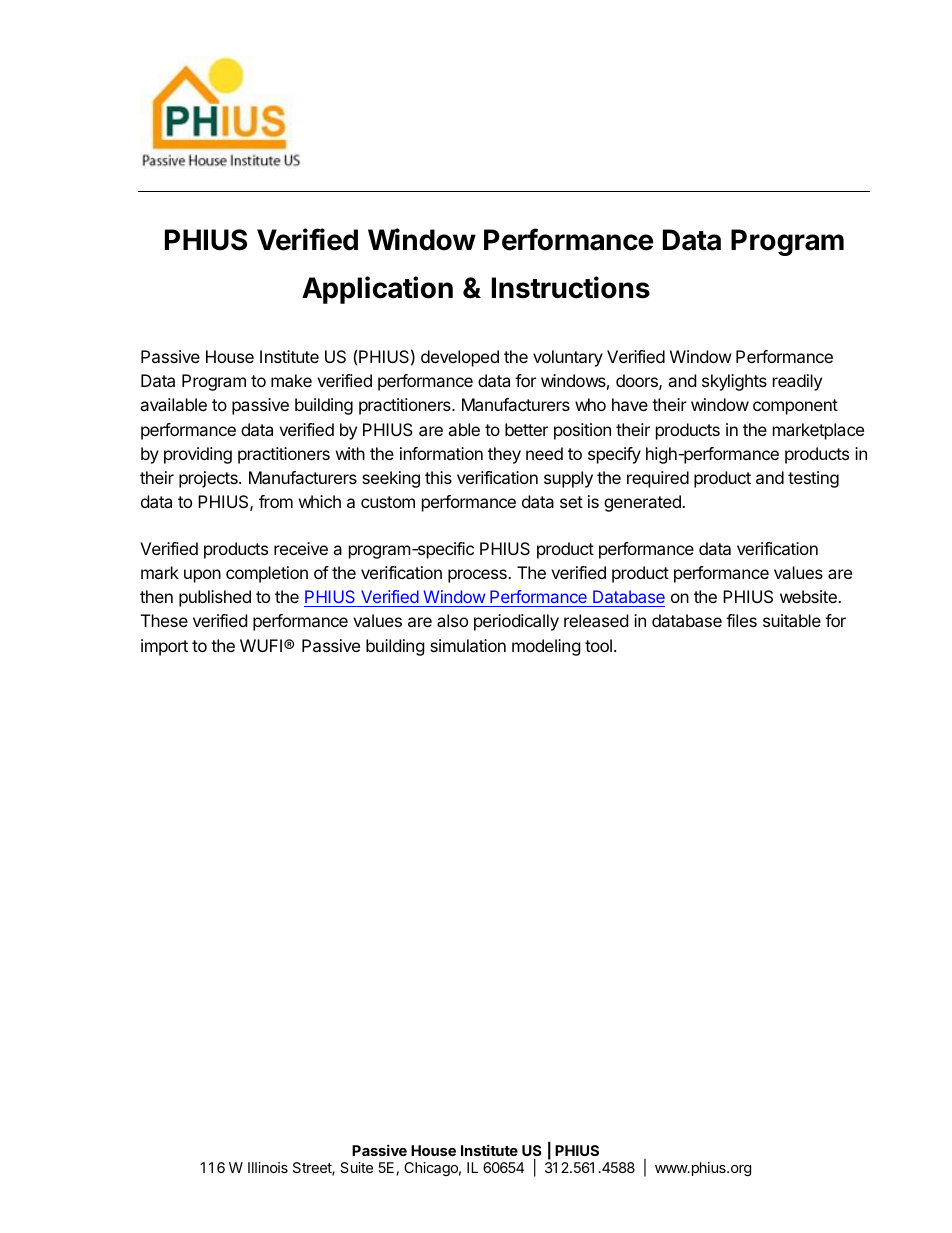  Describe the element at coordinates (598, 645) in the screenshot. I see `tool` at that location.
